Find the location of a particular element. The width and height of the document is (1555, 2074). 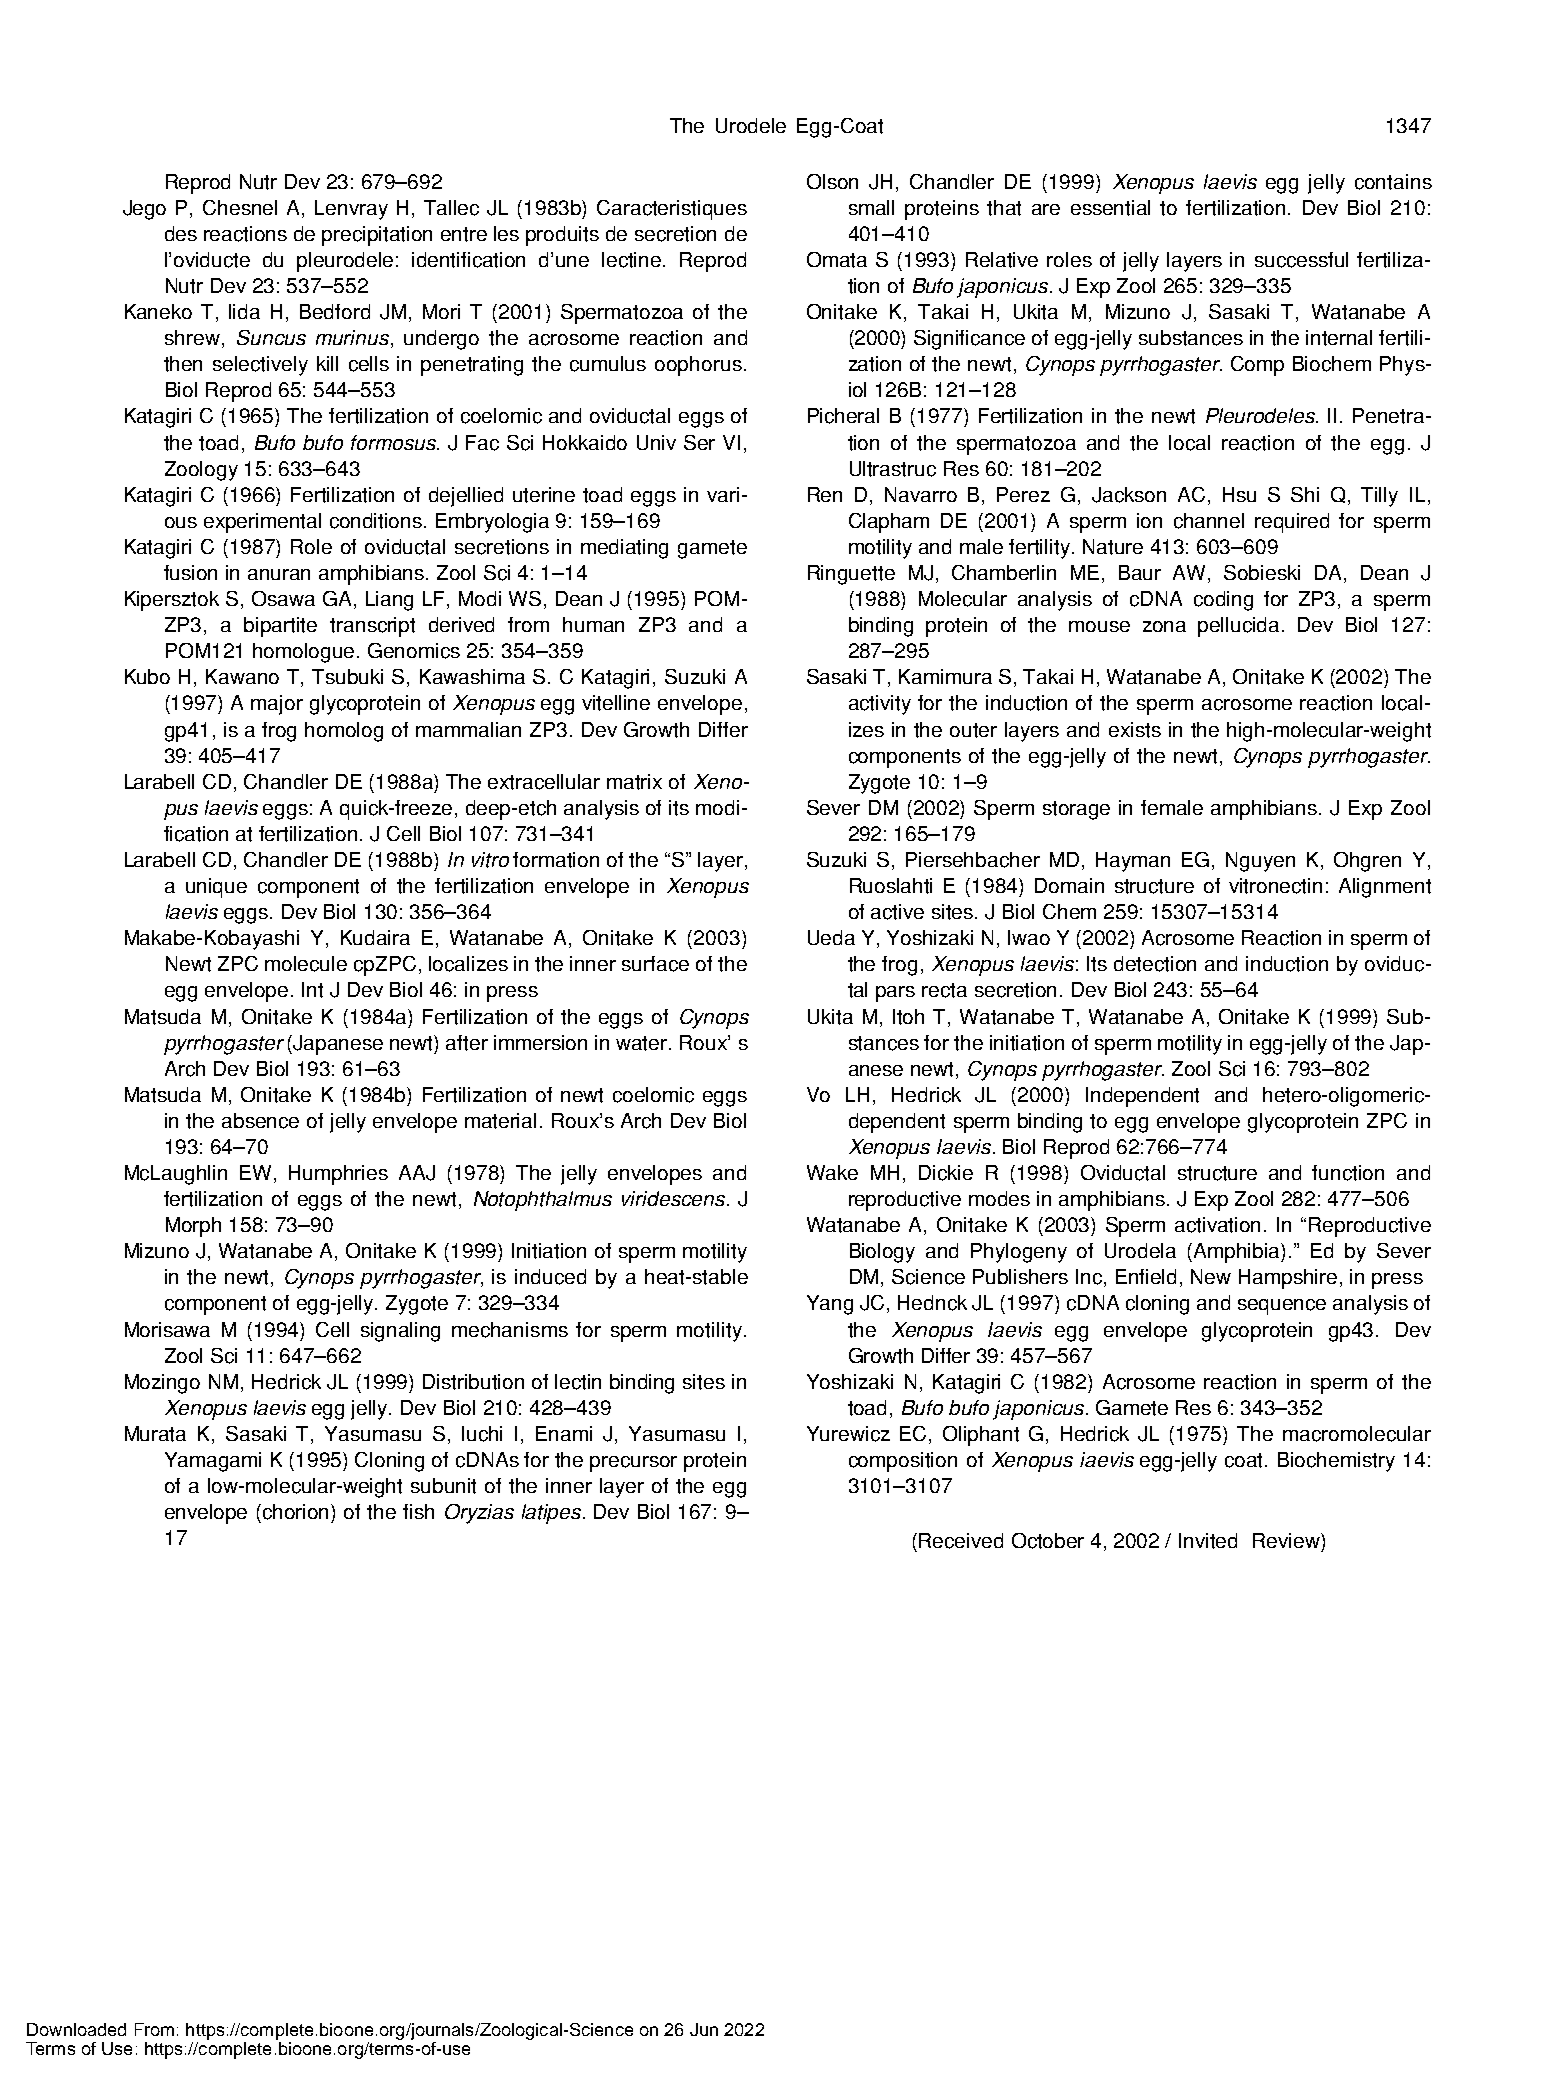

Olson is located at coordinates (832, 181).
